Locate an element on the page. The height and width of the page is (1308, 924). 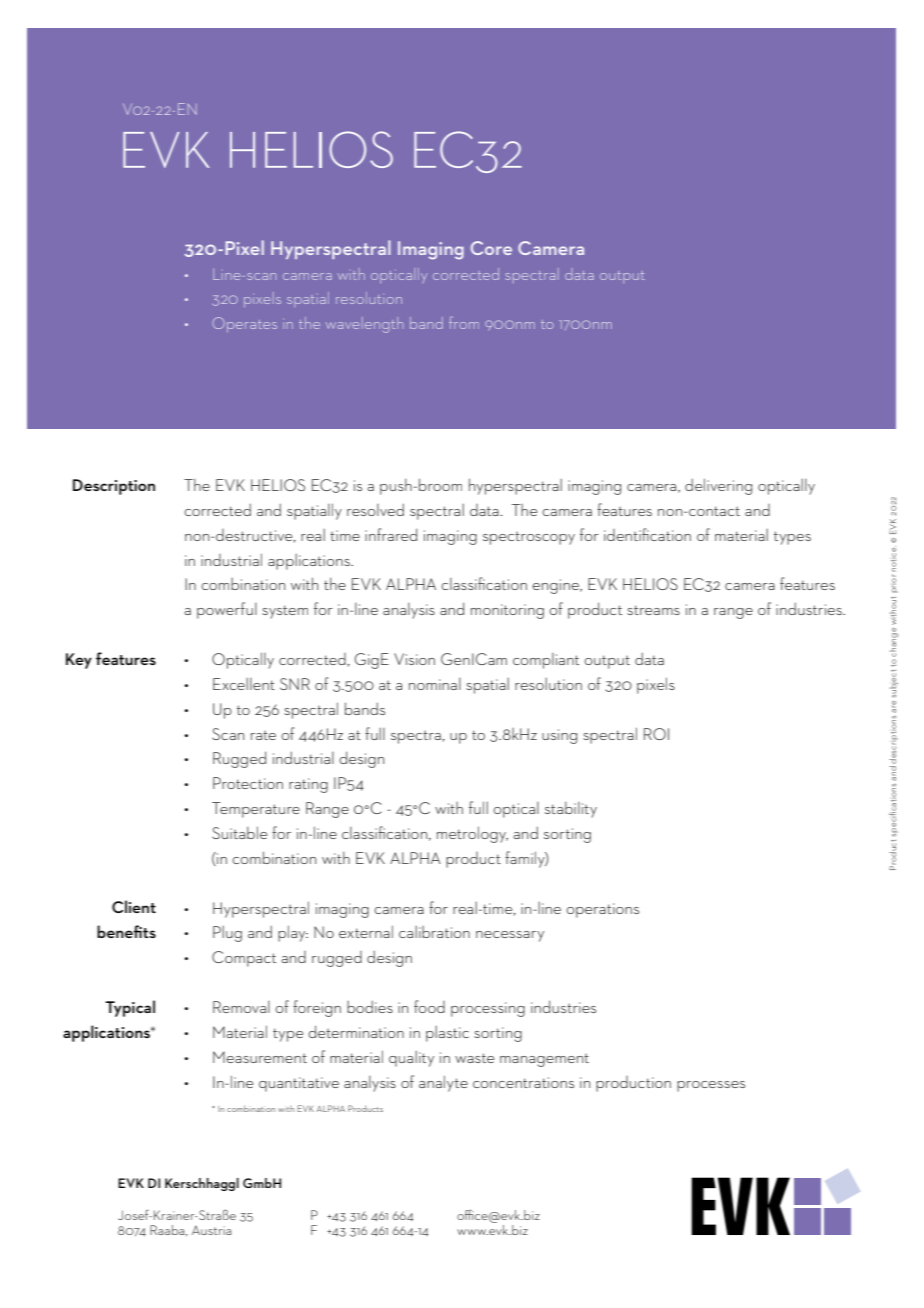
metrology is located at coordinates (472, 834).
